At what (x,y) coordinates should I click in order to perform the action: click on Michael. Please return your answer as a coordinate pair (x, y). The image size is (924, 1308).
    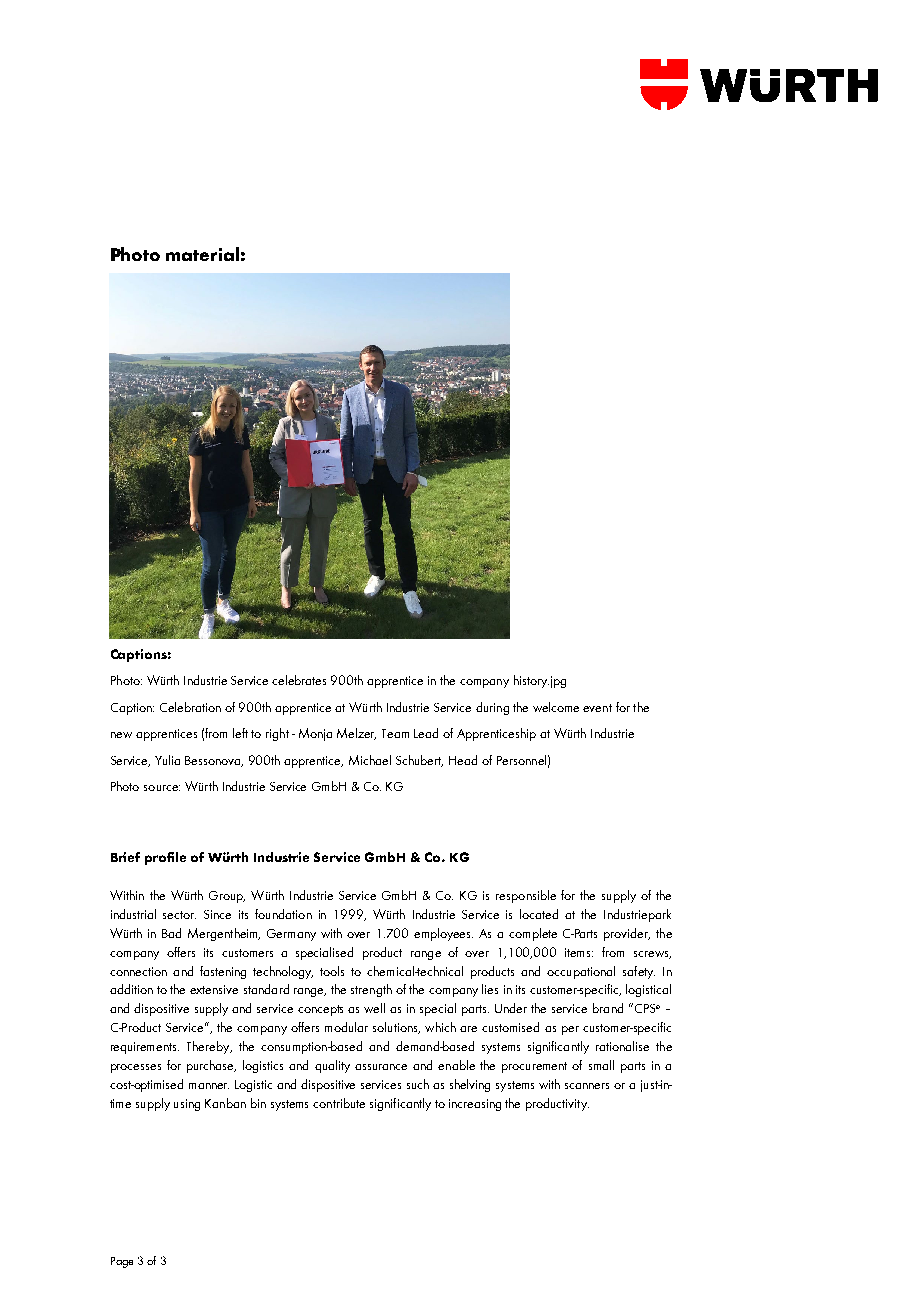
    Looking at the image, I should click on (370, 760).
